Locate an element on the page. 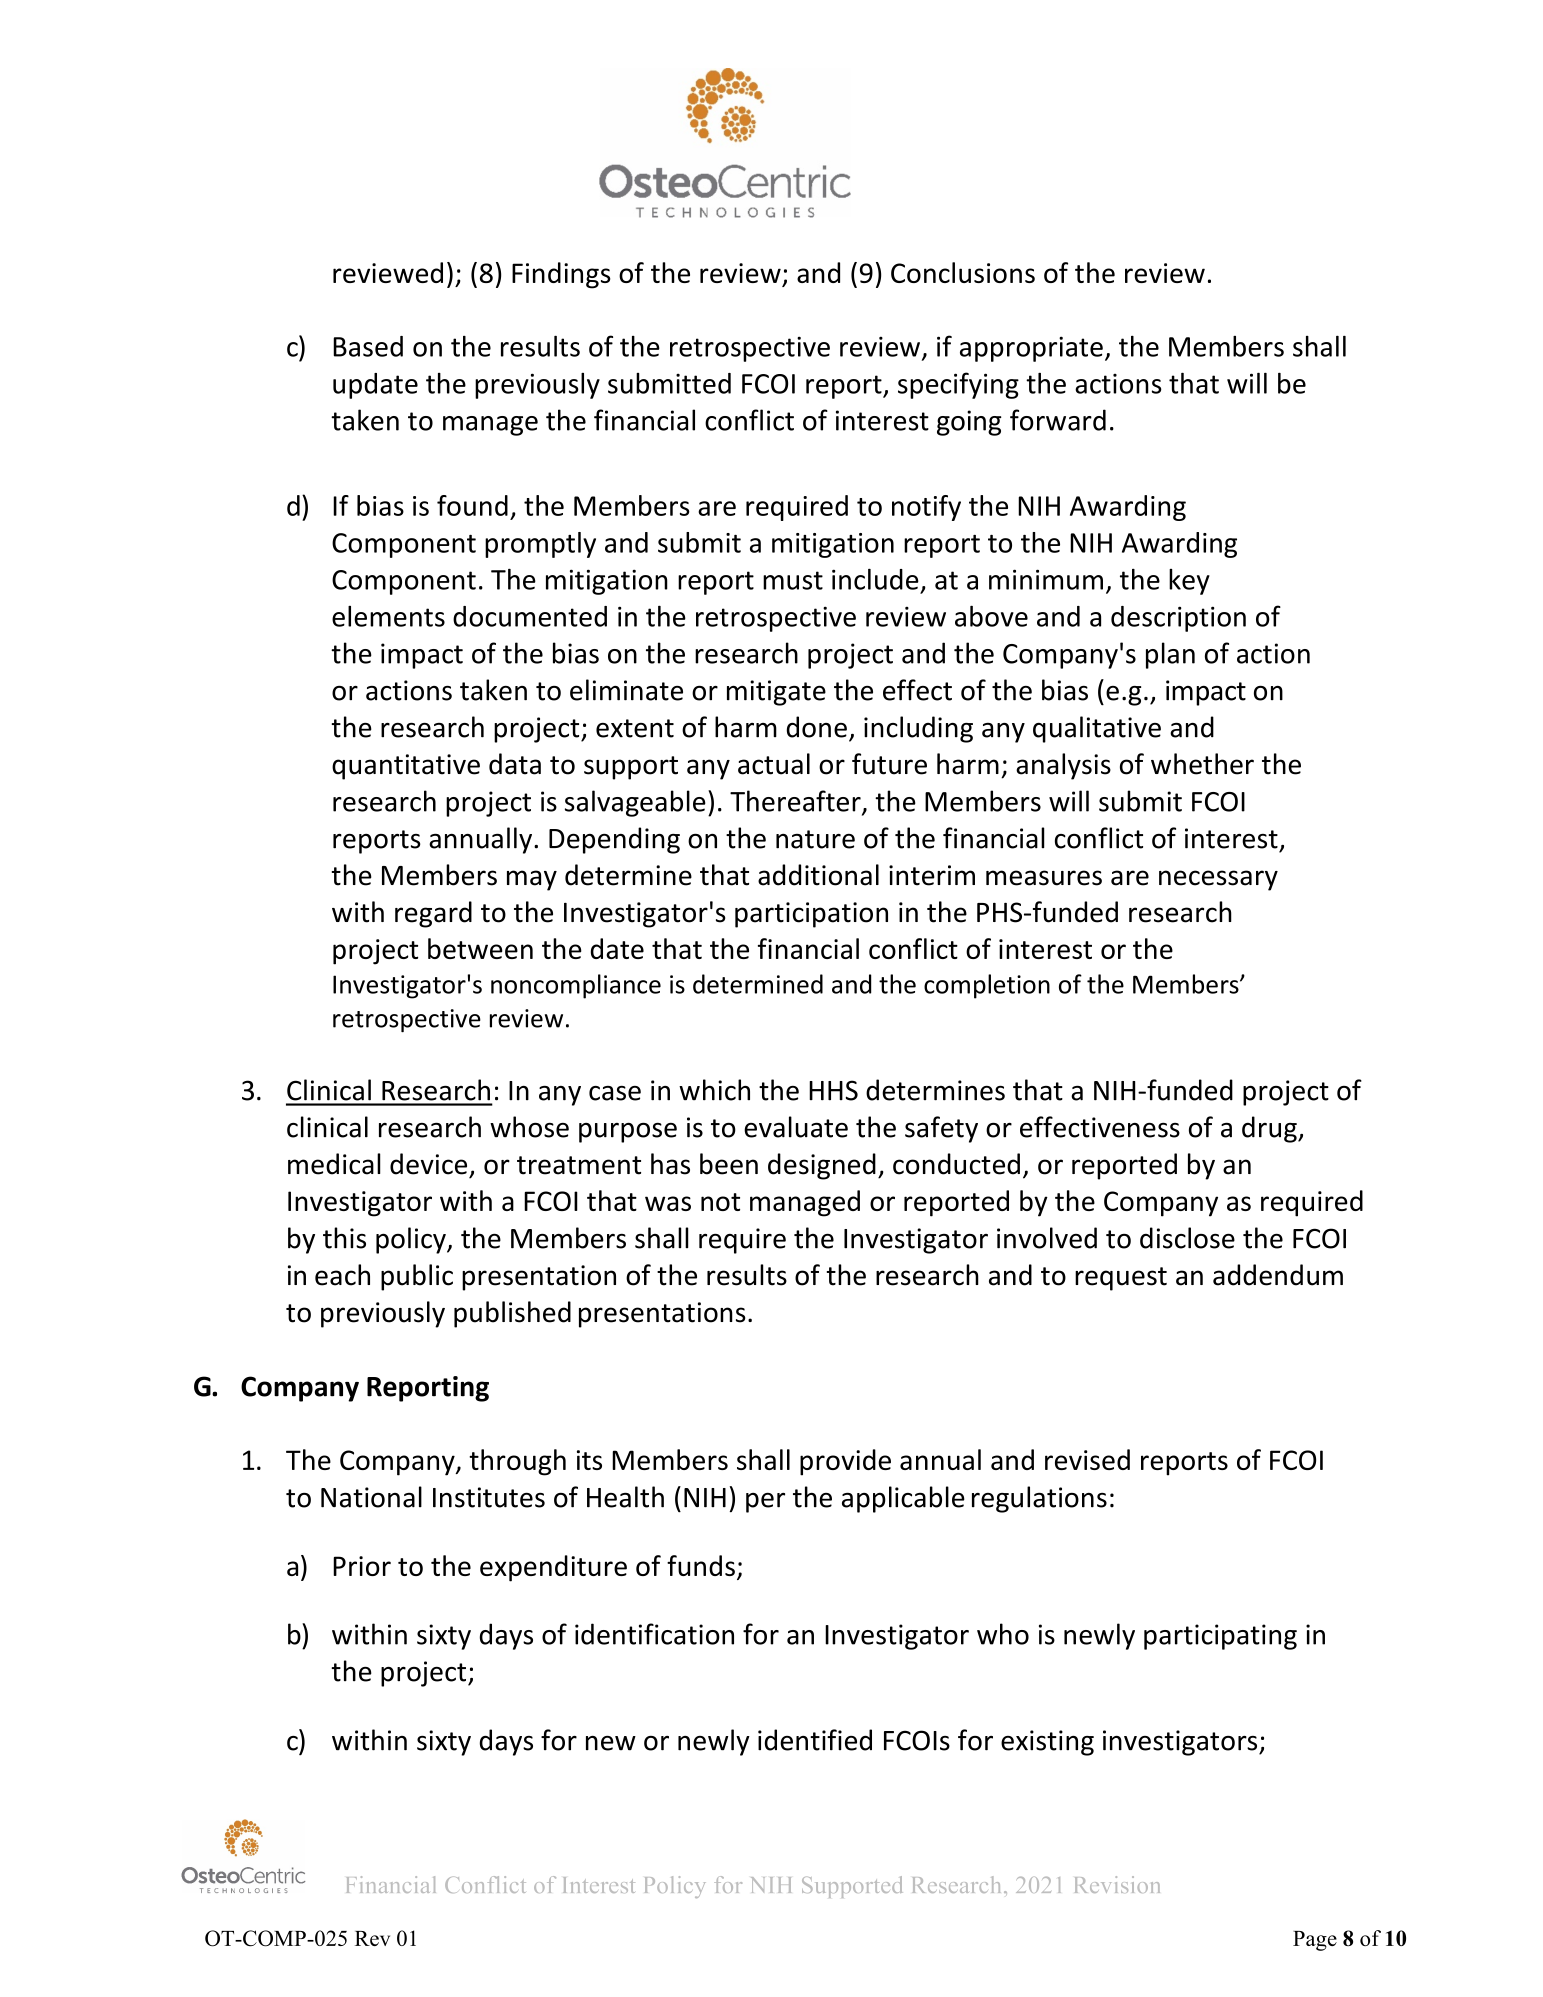 The width and height of the document is (1543, 1997). published is located at coordinates (512, 1314).
